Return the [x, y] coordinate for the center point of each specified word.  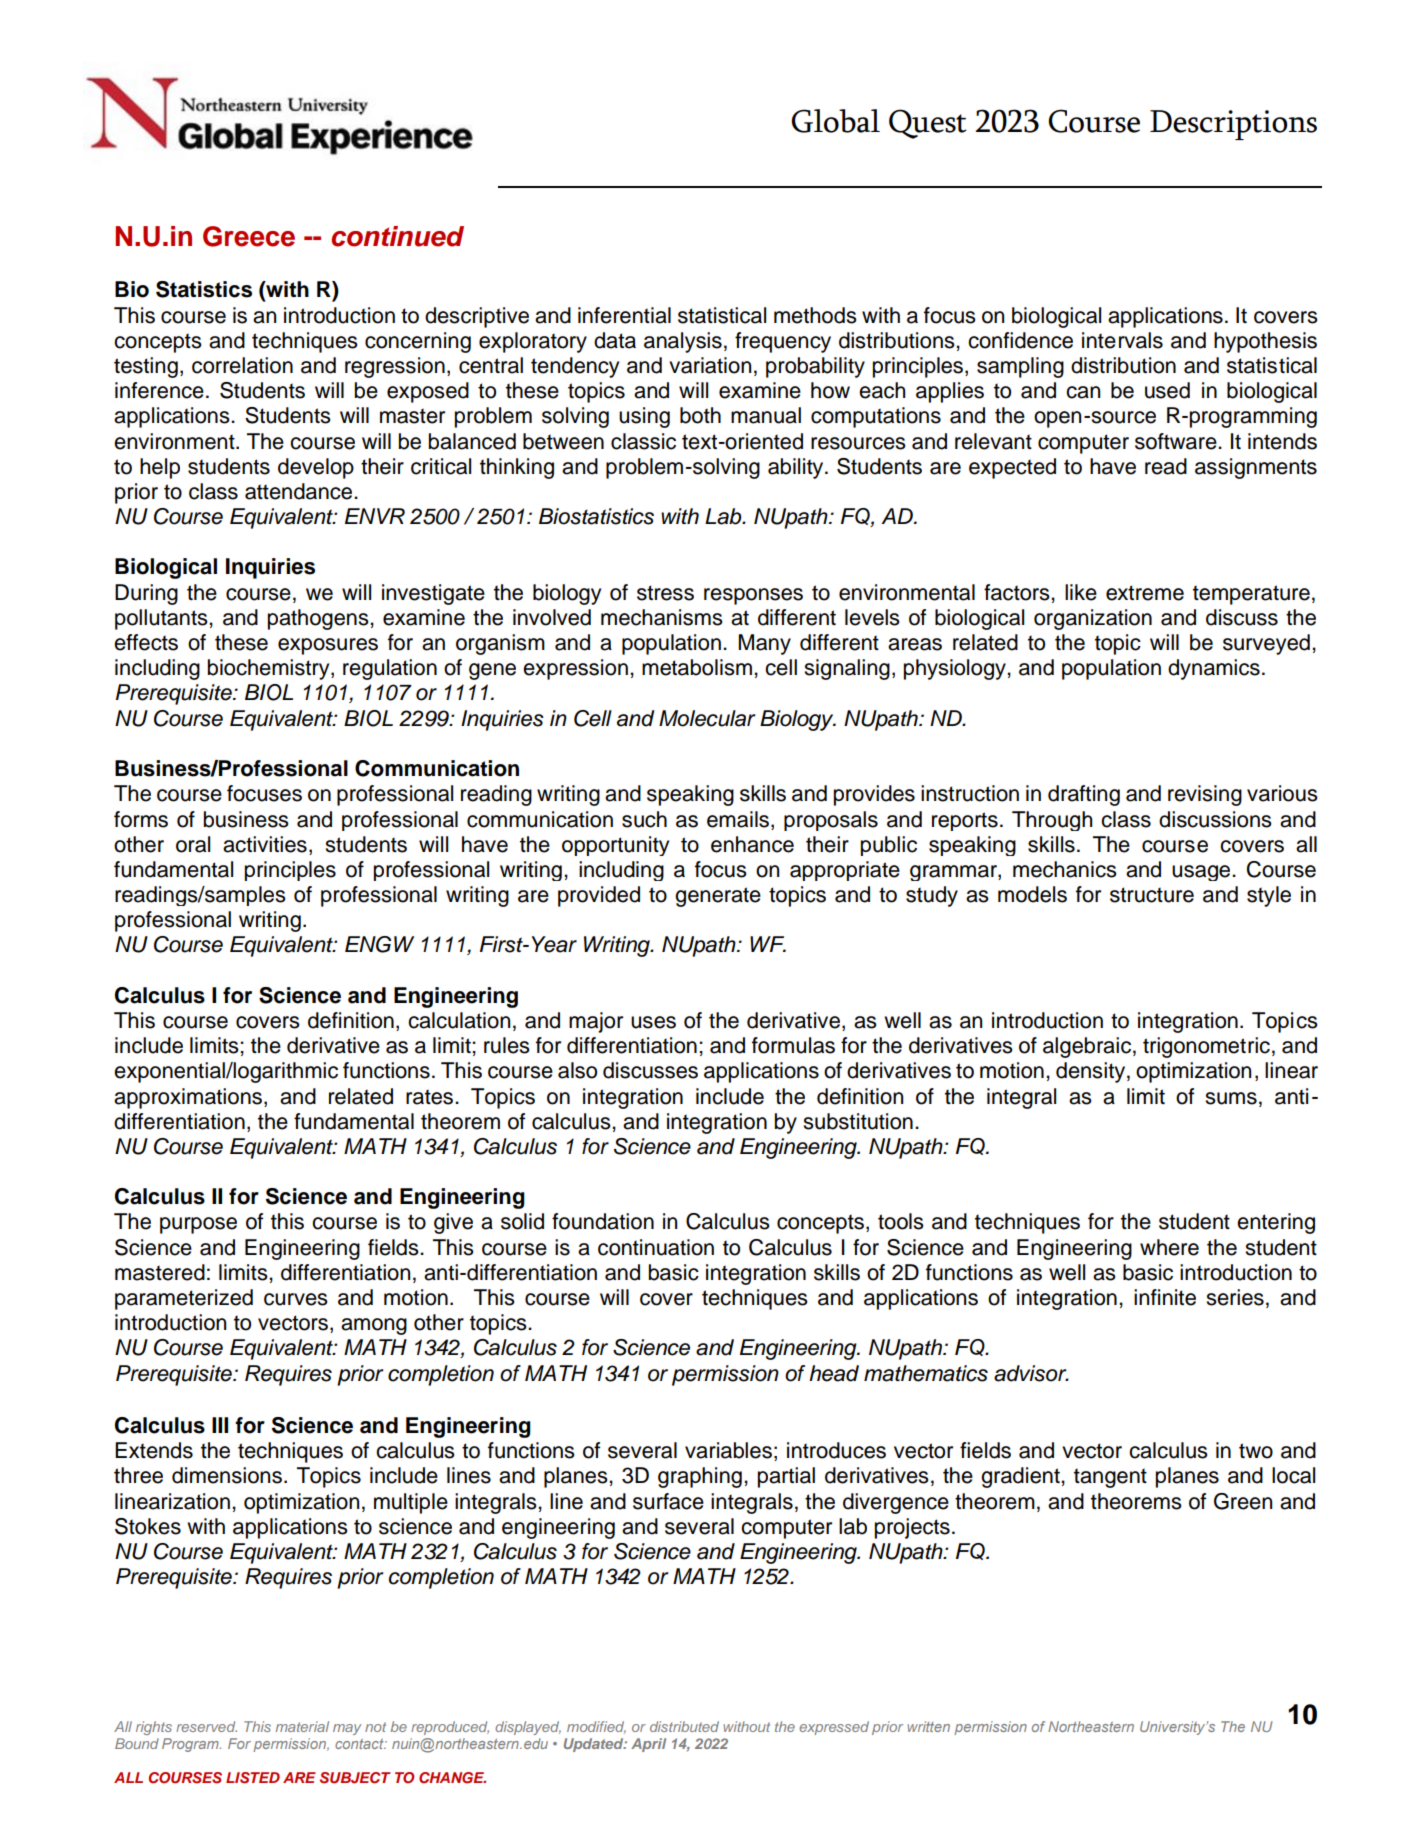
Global [835, 121]
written [929, 1726]
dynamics [1214, 669]
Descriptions [1233, 125]
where [1169, 1247]
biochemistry [270, 669]
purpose [198, 1225]
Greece [249, 236]
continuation [656, 1247]
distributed [684, 1726]
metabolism [697, 667]
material [302, 1726]
